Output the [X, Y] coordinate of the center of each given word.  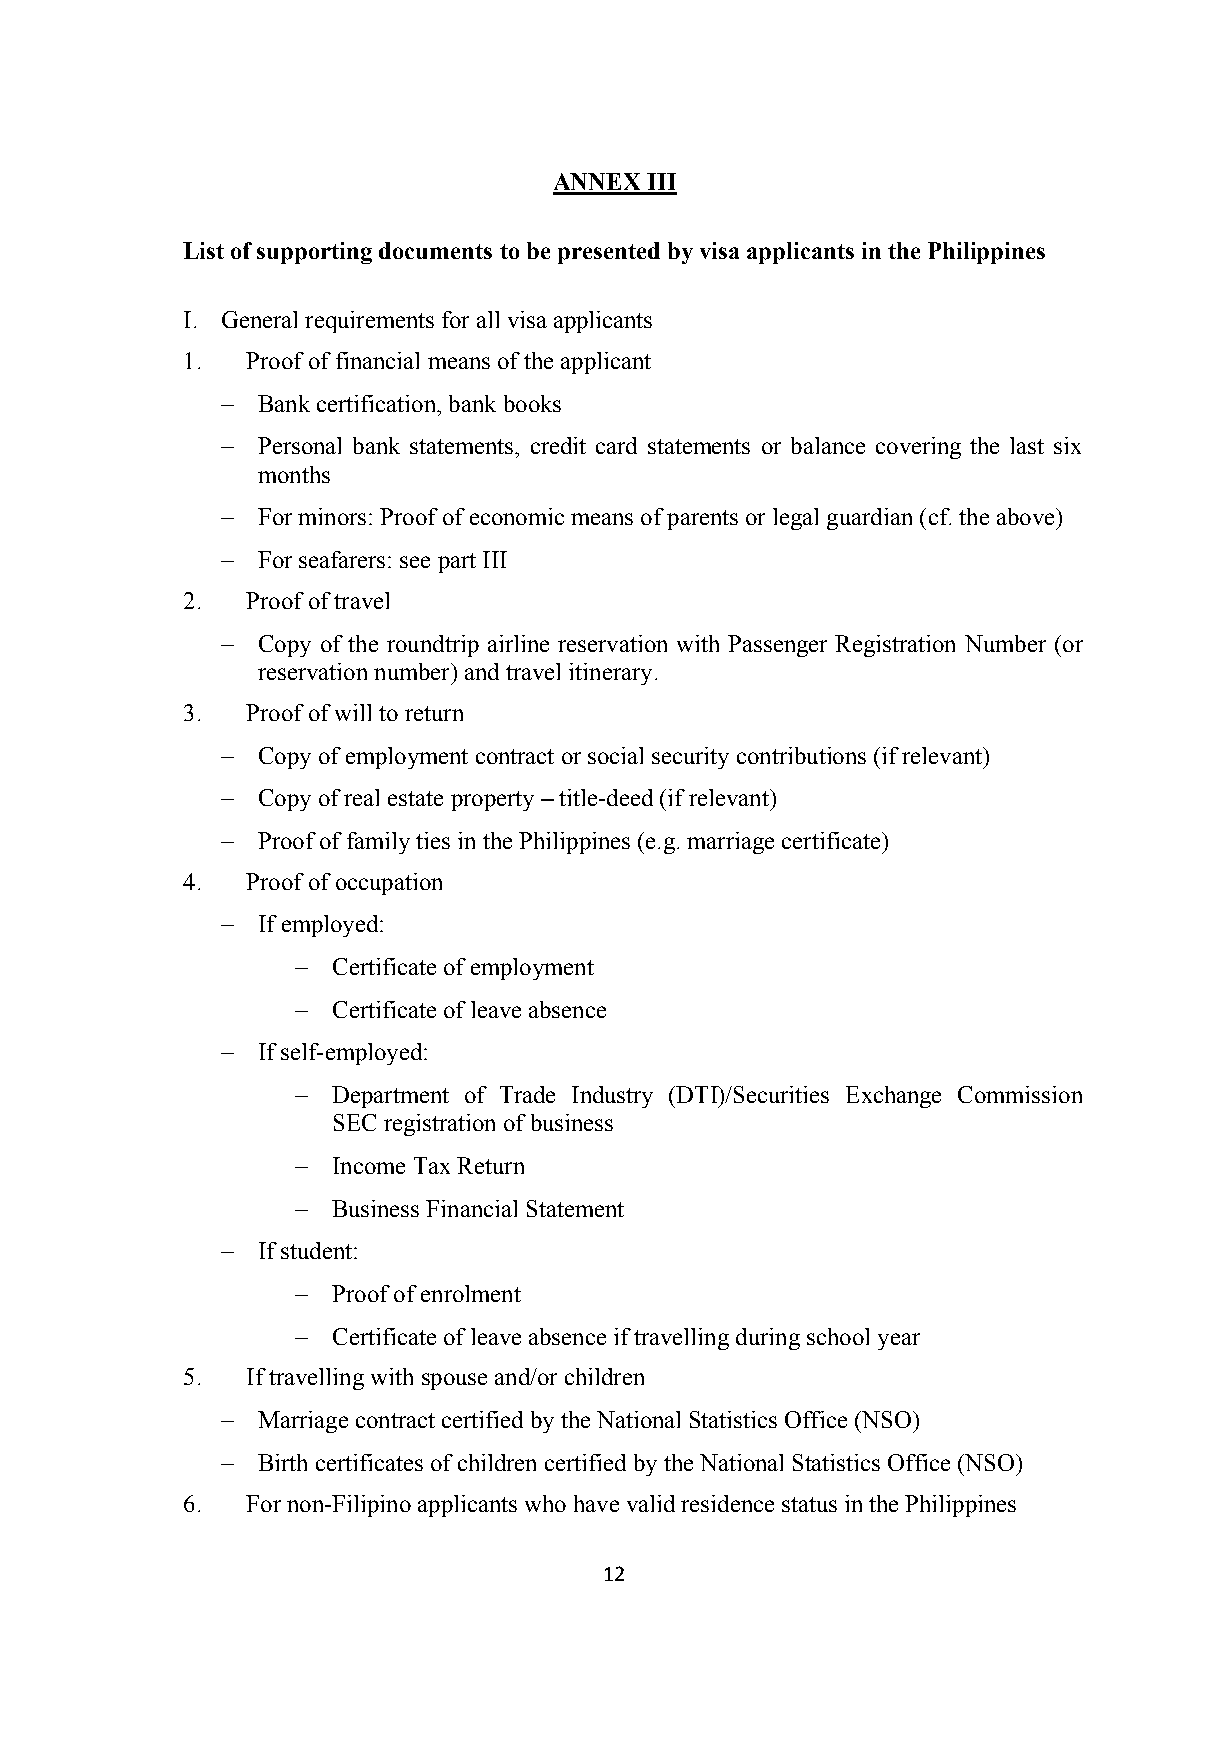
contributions [801, 755]
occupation [389, 884]
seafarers [342, 559]
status [809, 1504]
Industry [612, 1097]
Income [369, 1165]
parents [702, 520]
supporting [314, 253]
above [1027, 516]
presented [609, 253]
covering [918, 448]
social [615, 755]
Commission [1020, 1094]
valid [651, 1503]
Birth [282, 1462]
